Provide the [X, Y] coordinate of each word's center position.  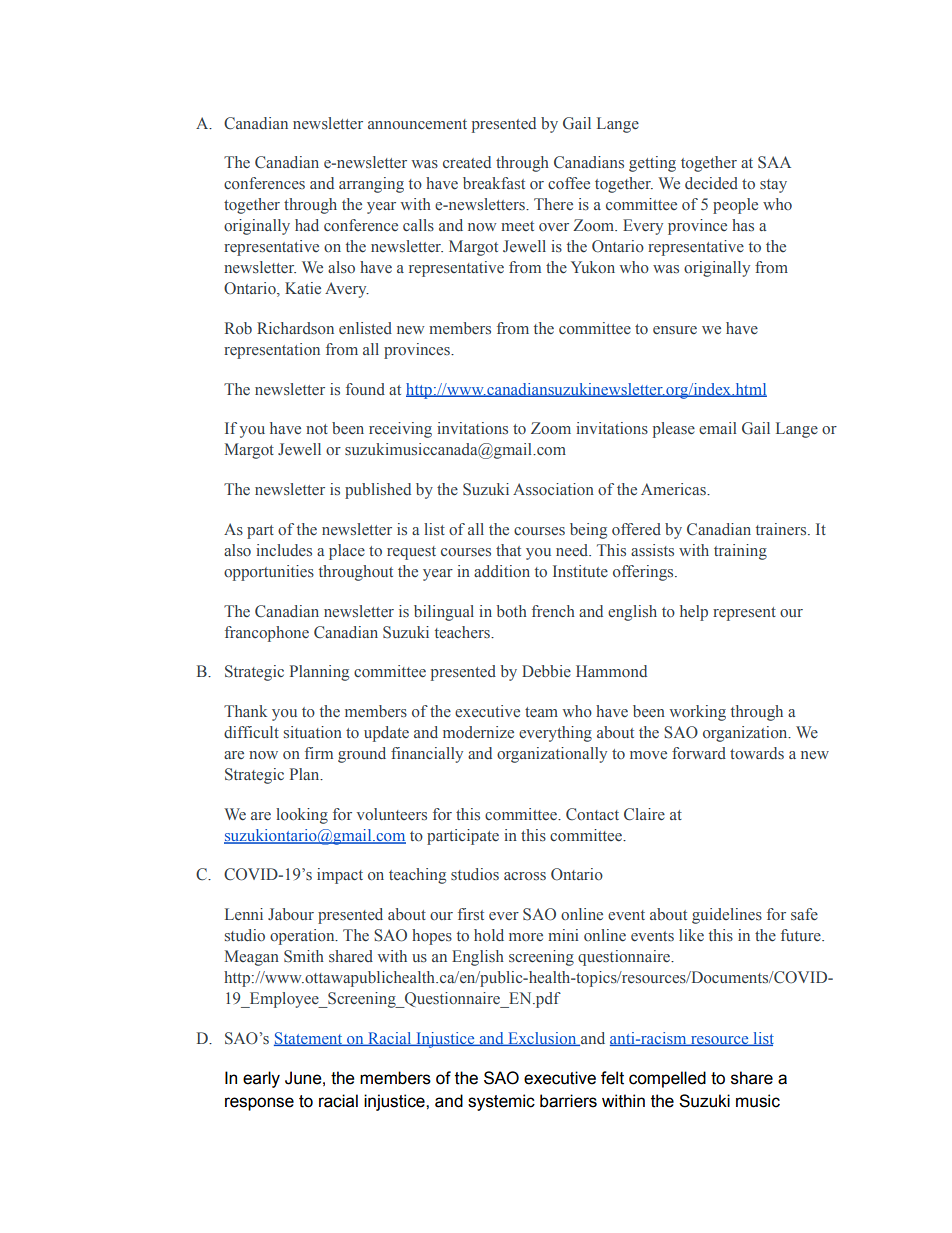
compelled [667, 1079]
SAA [774, 162]
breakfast [494, 183]
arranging [371, 185]
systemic [501, 1102]
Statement [309, 1039]
